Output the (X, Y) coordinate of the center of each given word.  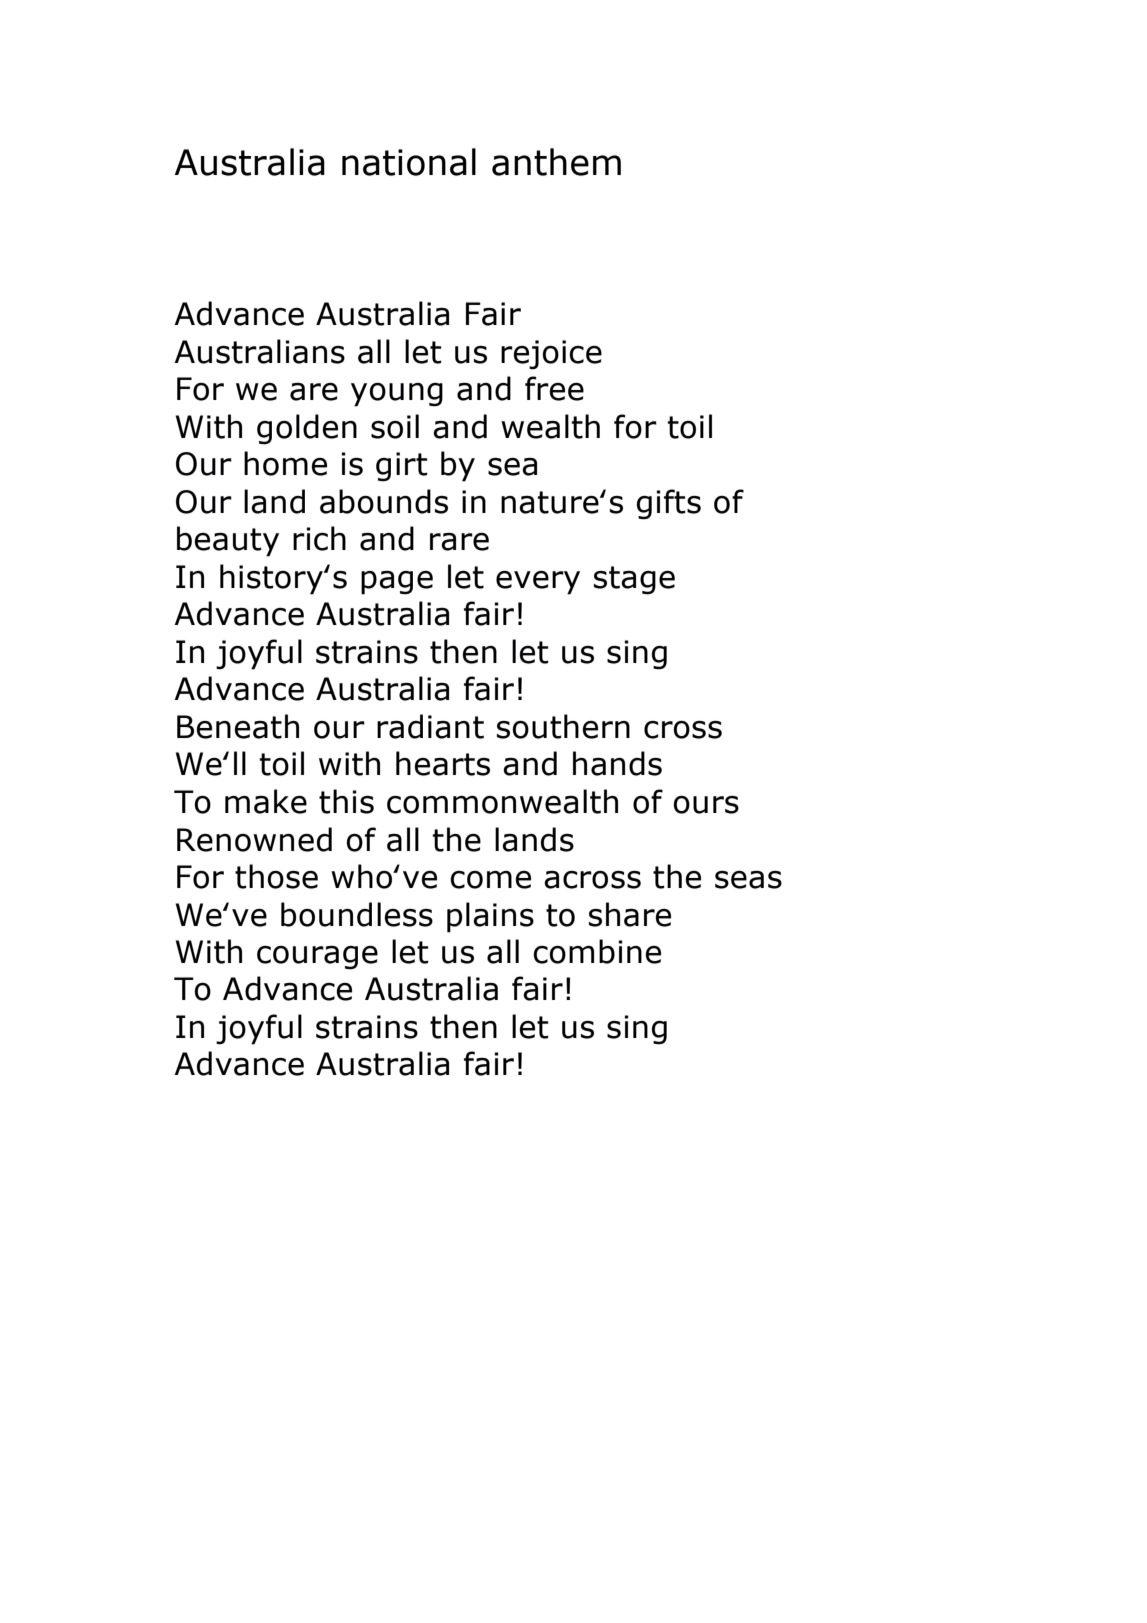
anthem (556, 162)
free (554, 388)
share (630, 914)
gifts (669, 504)
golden (307, 429)
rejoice (551, 355)
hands (617, 763)
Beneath (238, 726)
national (409, 162)
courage (317, 958)
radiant (430, 726)
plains (490, 917)
